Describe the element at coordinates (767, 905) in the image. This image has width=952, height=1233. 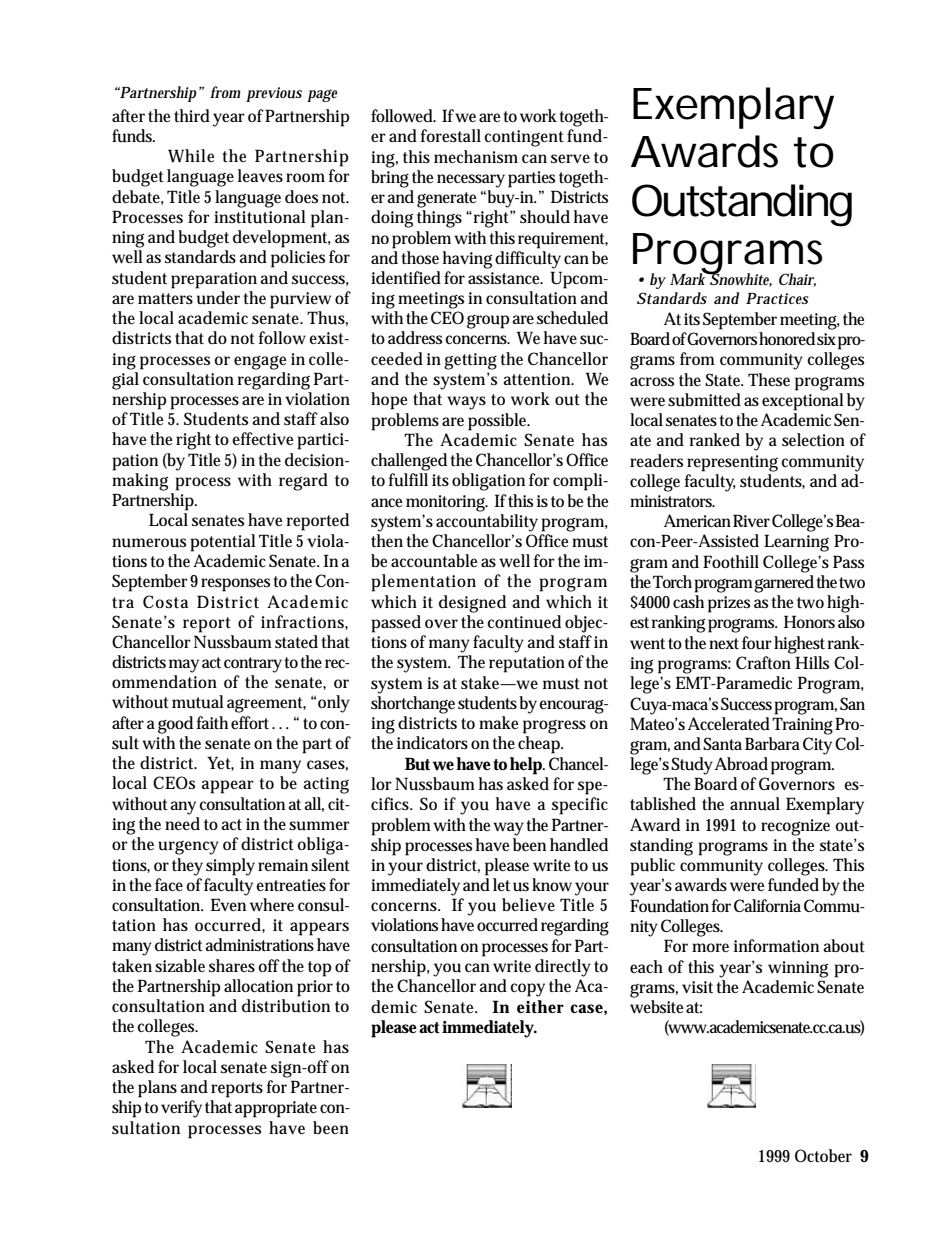
I see `California` at that location.
